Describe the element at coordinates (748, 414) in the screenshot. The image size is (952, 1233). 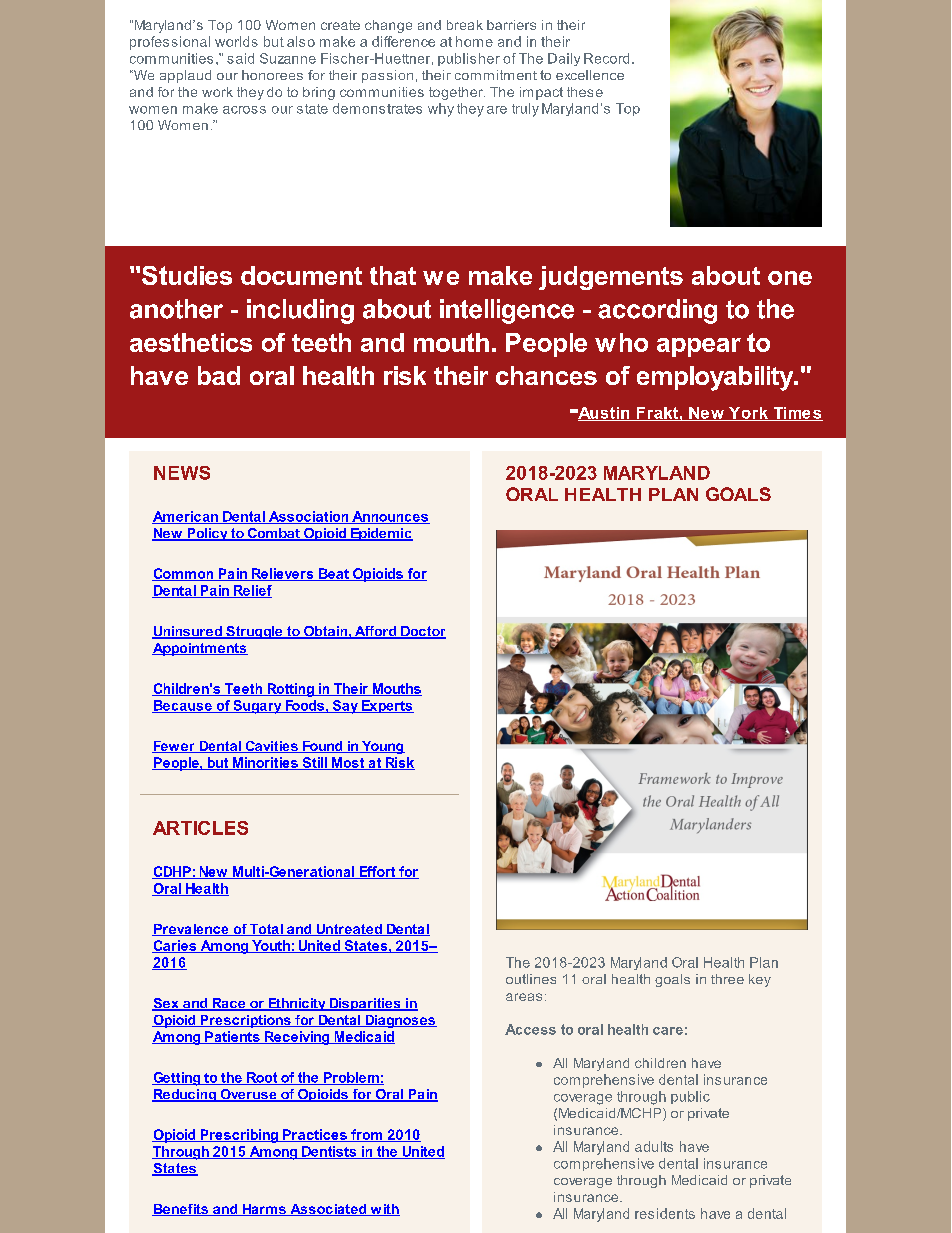
I see `York` at that location.
